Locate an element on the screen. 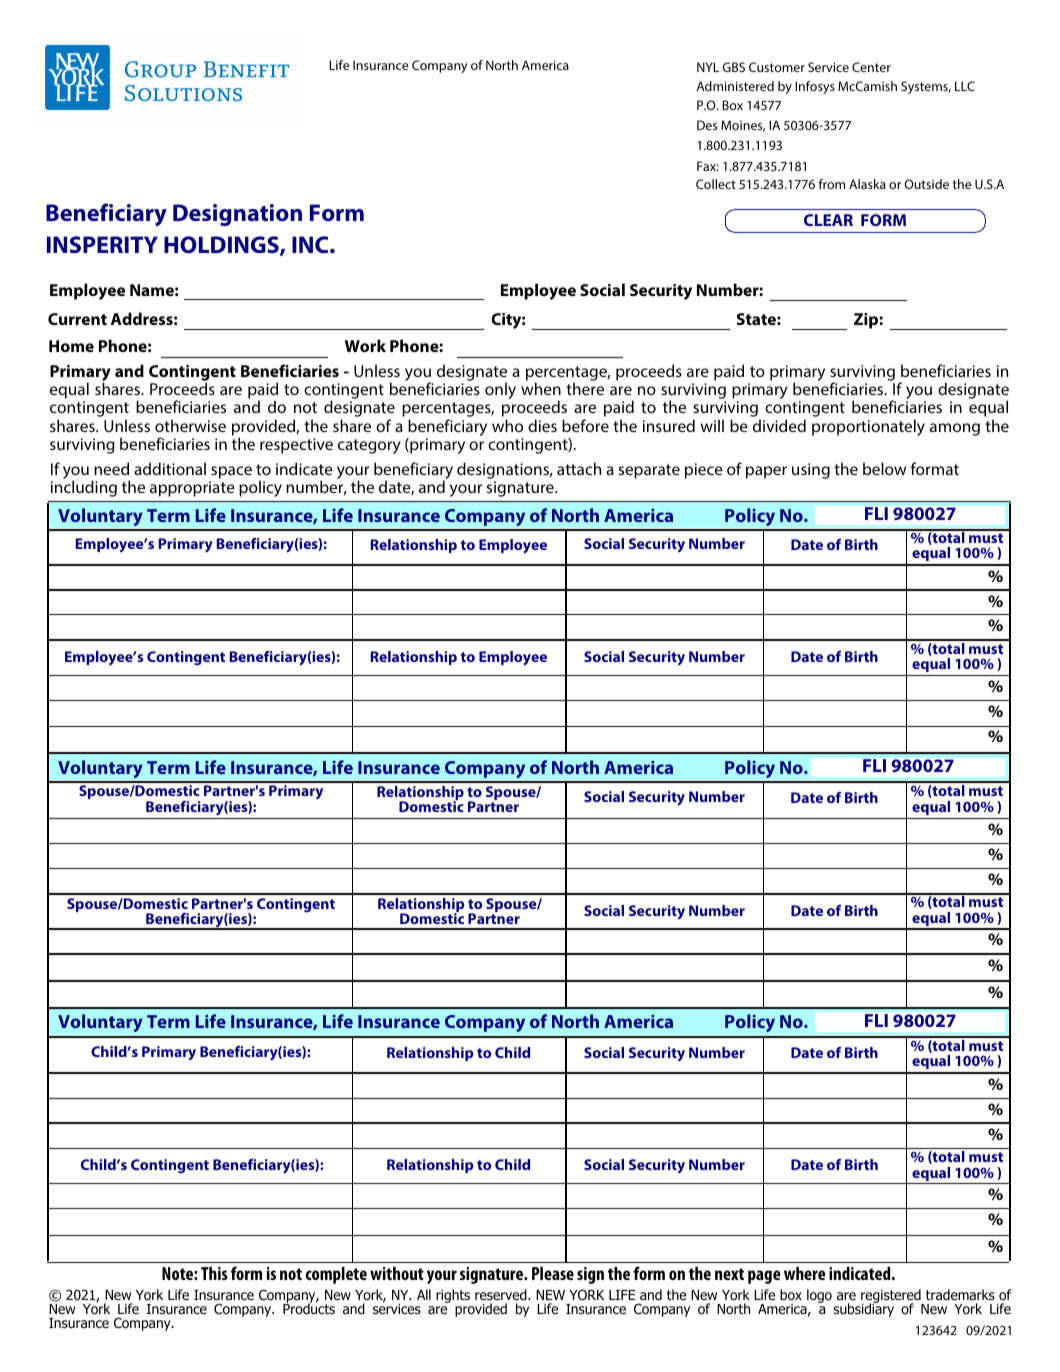 The height and width of the screenshot is (1372, 1060). using is located at coordinates (811, 471).
